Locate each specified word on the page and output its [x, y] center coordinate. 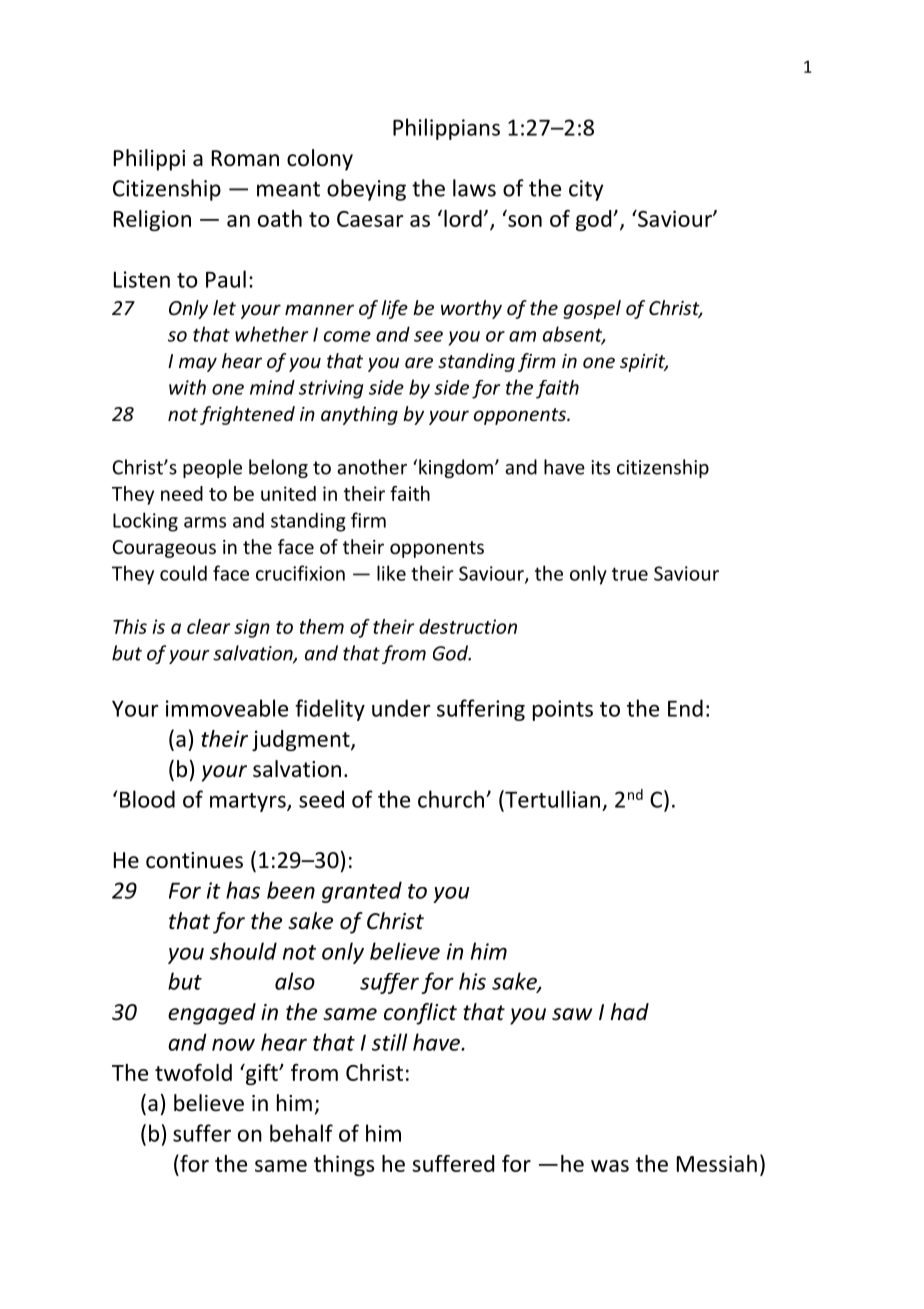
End [685, 708]
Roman [245, 158]
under [401, 708]
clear [208, 626]
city [586, 190]
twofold [193, 1072]
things [344, 1165]
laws [474, 188]
